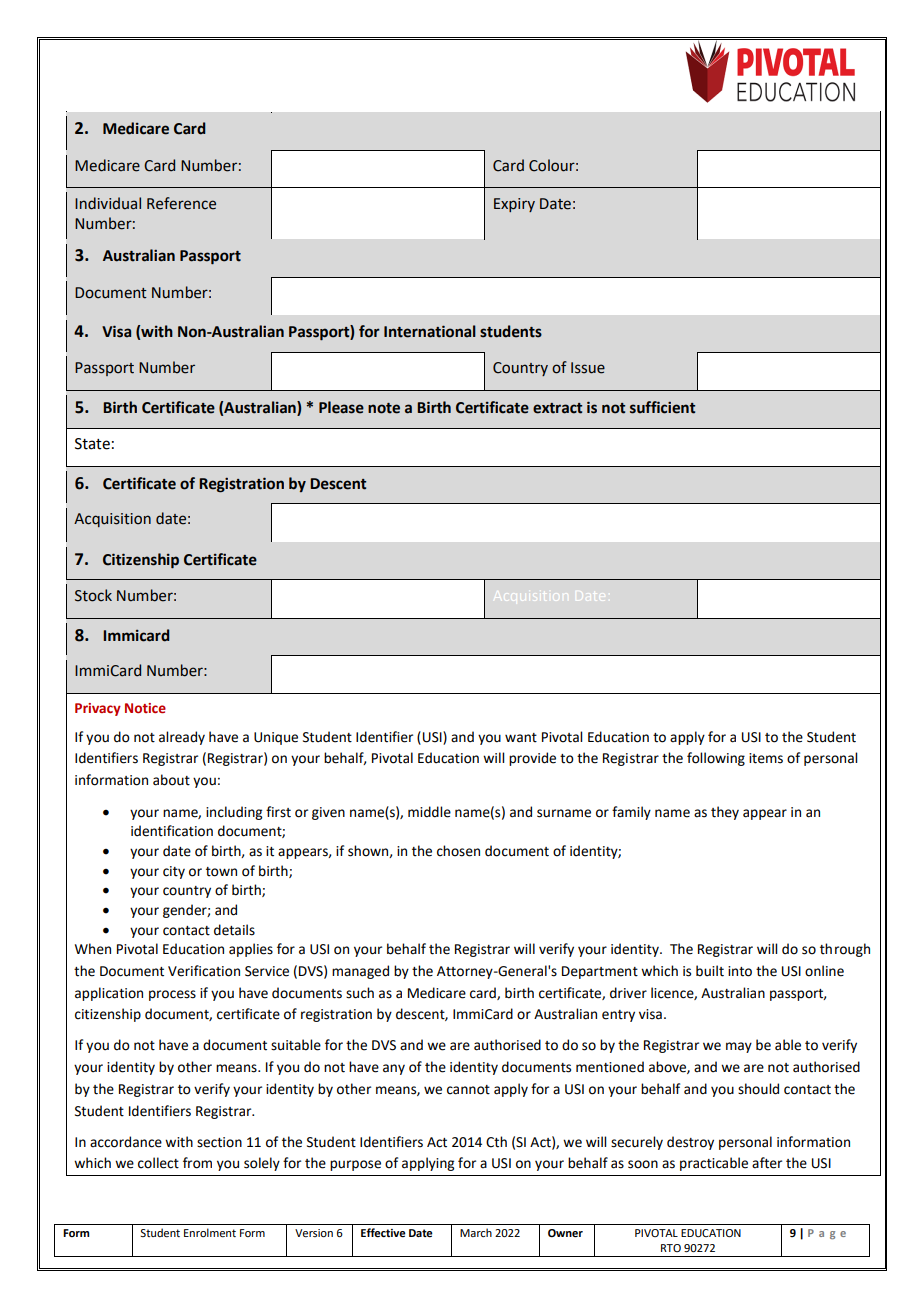 The image size is (924, 1308). What do you see at coordinates (182, 738) in the document?
I see `already` at bounding box center [182, 738].
